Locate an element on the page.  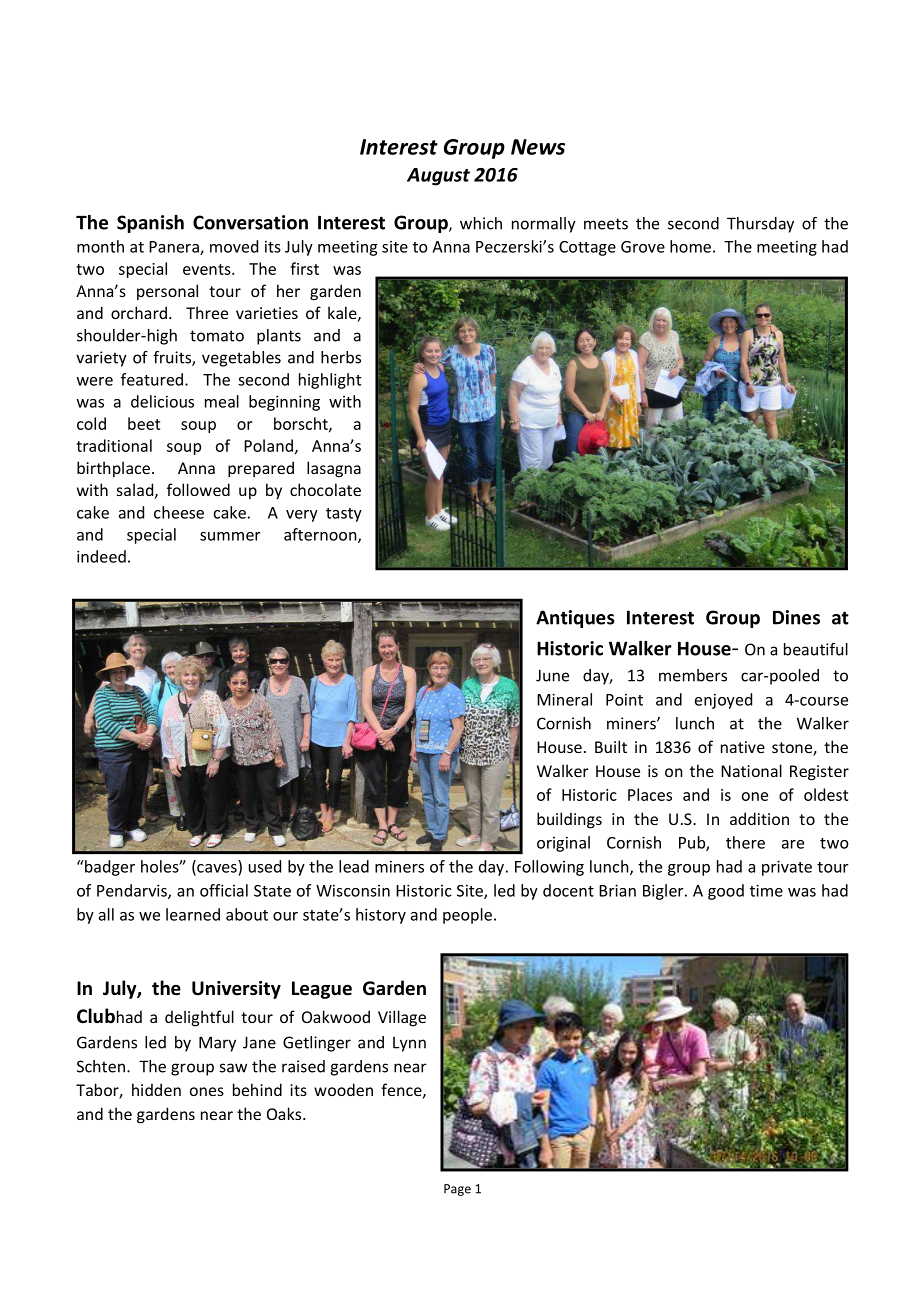
Thursday is located at coordinates (760, 225).
